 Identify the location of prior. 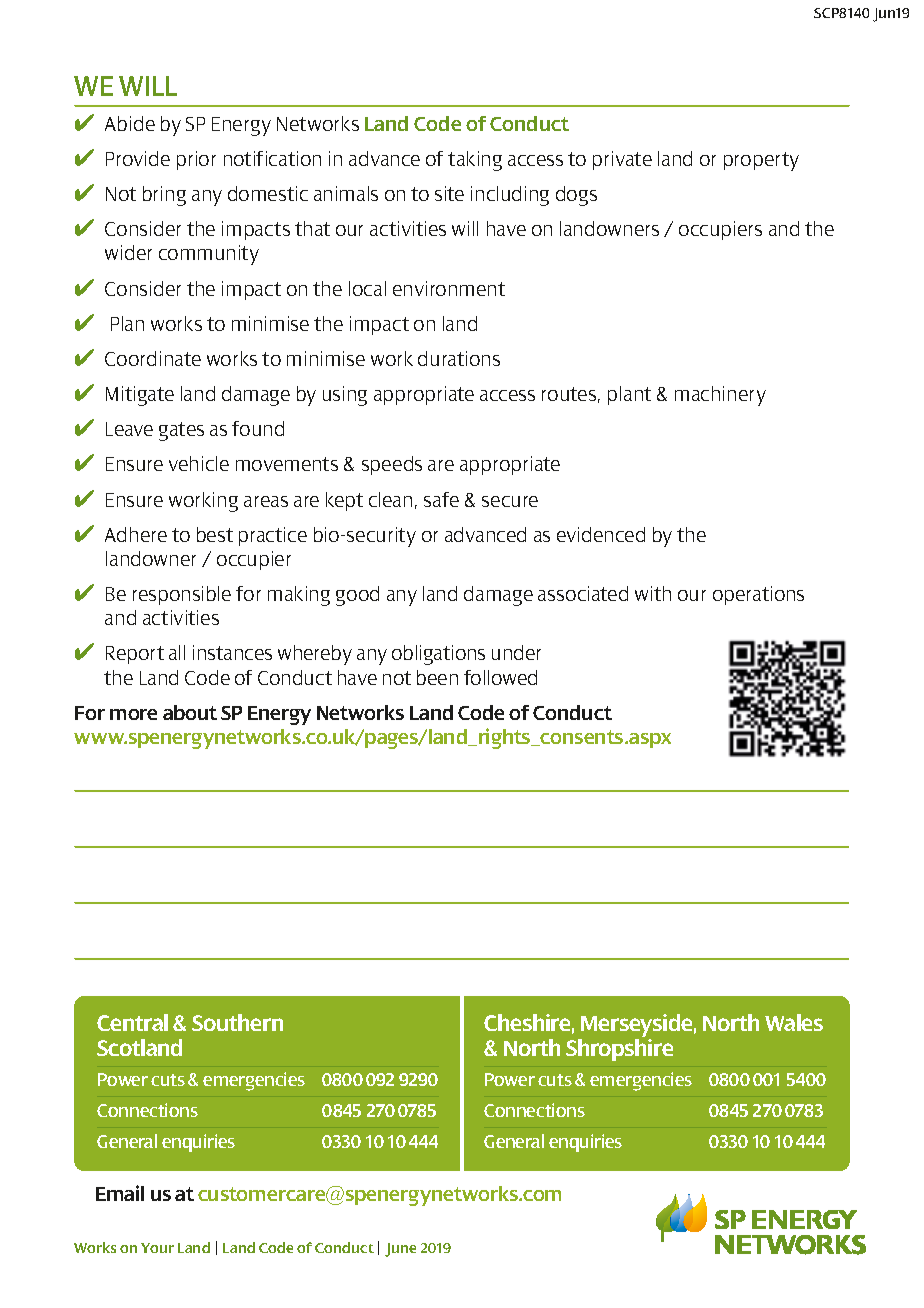
(196, 160).
